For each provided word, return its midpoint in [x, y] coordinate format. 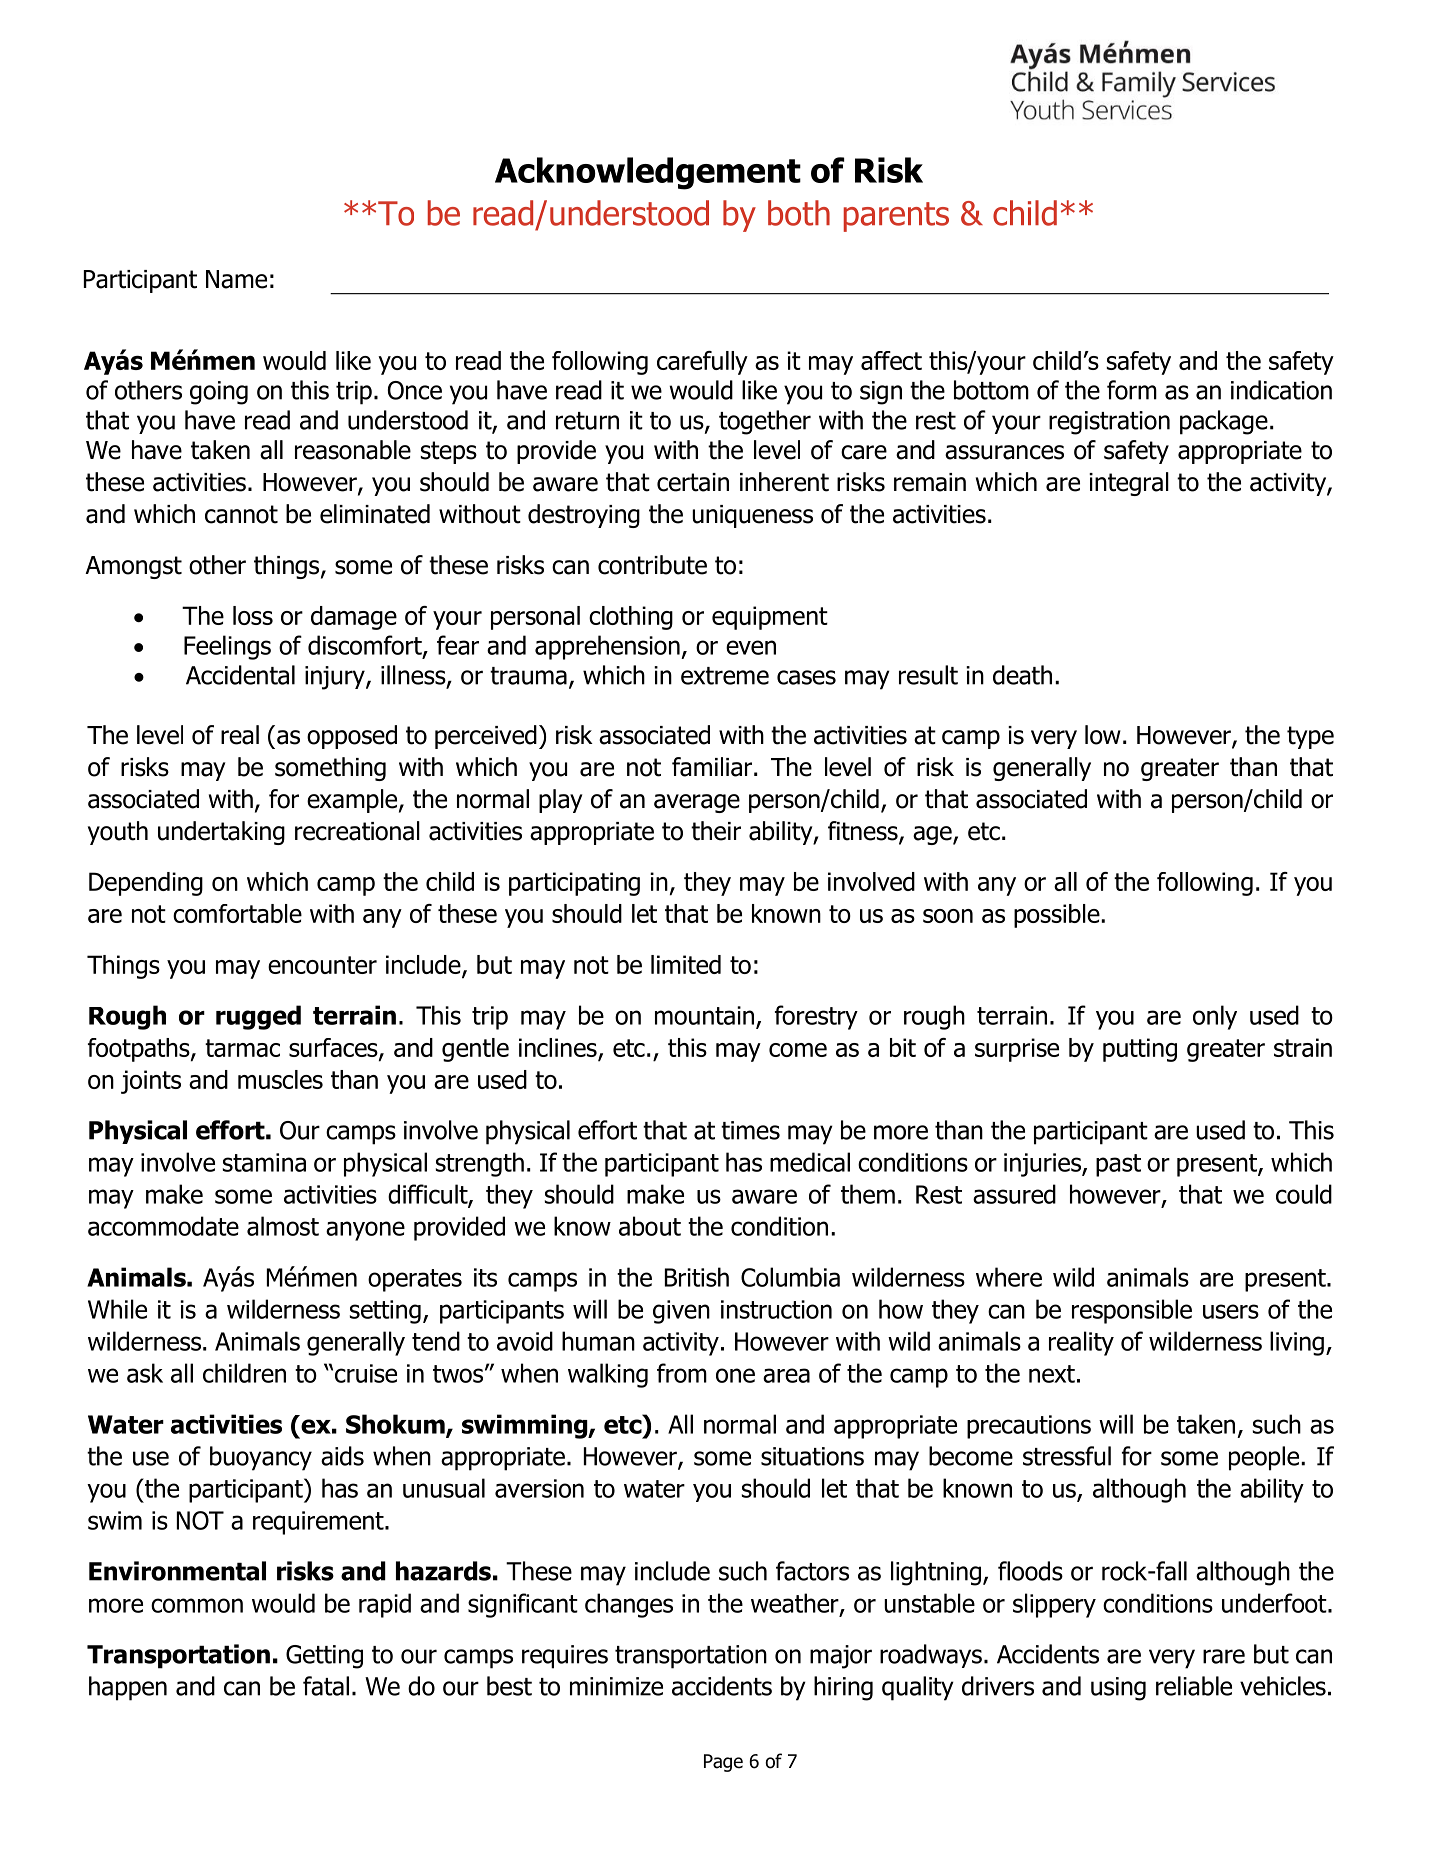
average [697, 803]
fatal [326, 1686]
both [799, 213]
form [1132, 390]
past [1118, 1165]
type [1310, 737]
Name [236, 279]
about [650, 1226]
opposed [352, 737]
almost [283, 1226]
